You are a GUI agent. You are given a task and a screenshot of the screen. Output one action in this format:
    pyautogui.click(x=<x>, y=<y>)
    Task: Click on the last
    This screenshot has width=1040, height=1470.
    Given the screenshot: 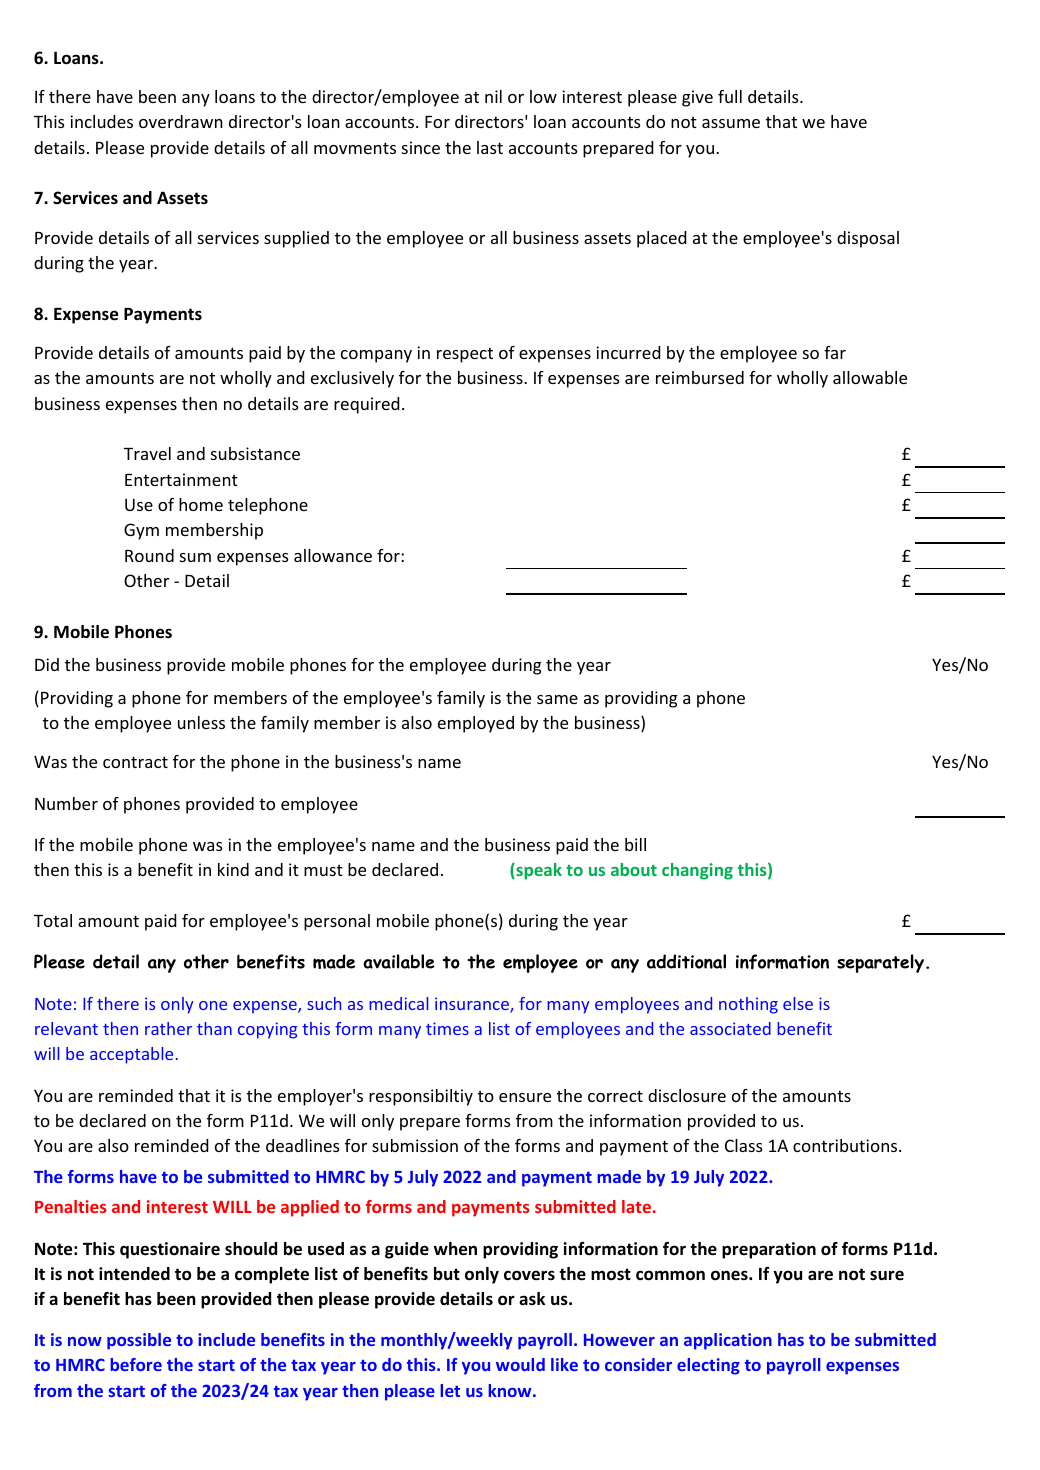 What is the action you would take?
    pyautogui.click(x=490, y=147)
